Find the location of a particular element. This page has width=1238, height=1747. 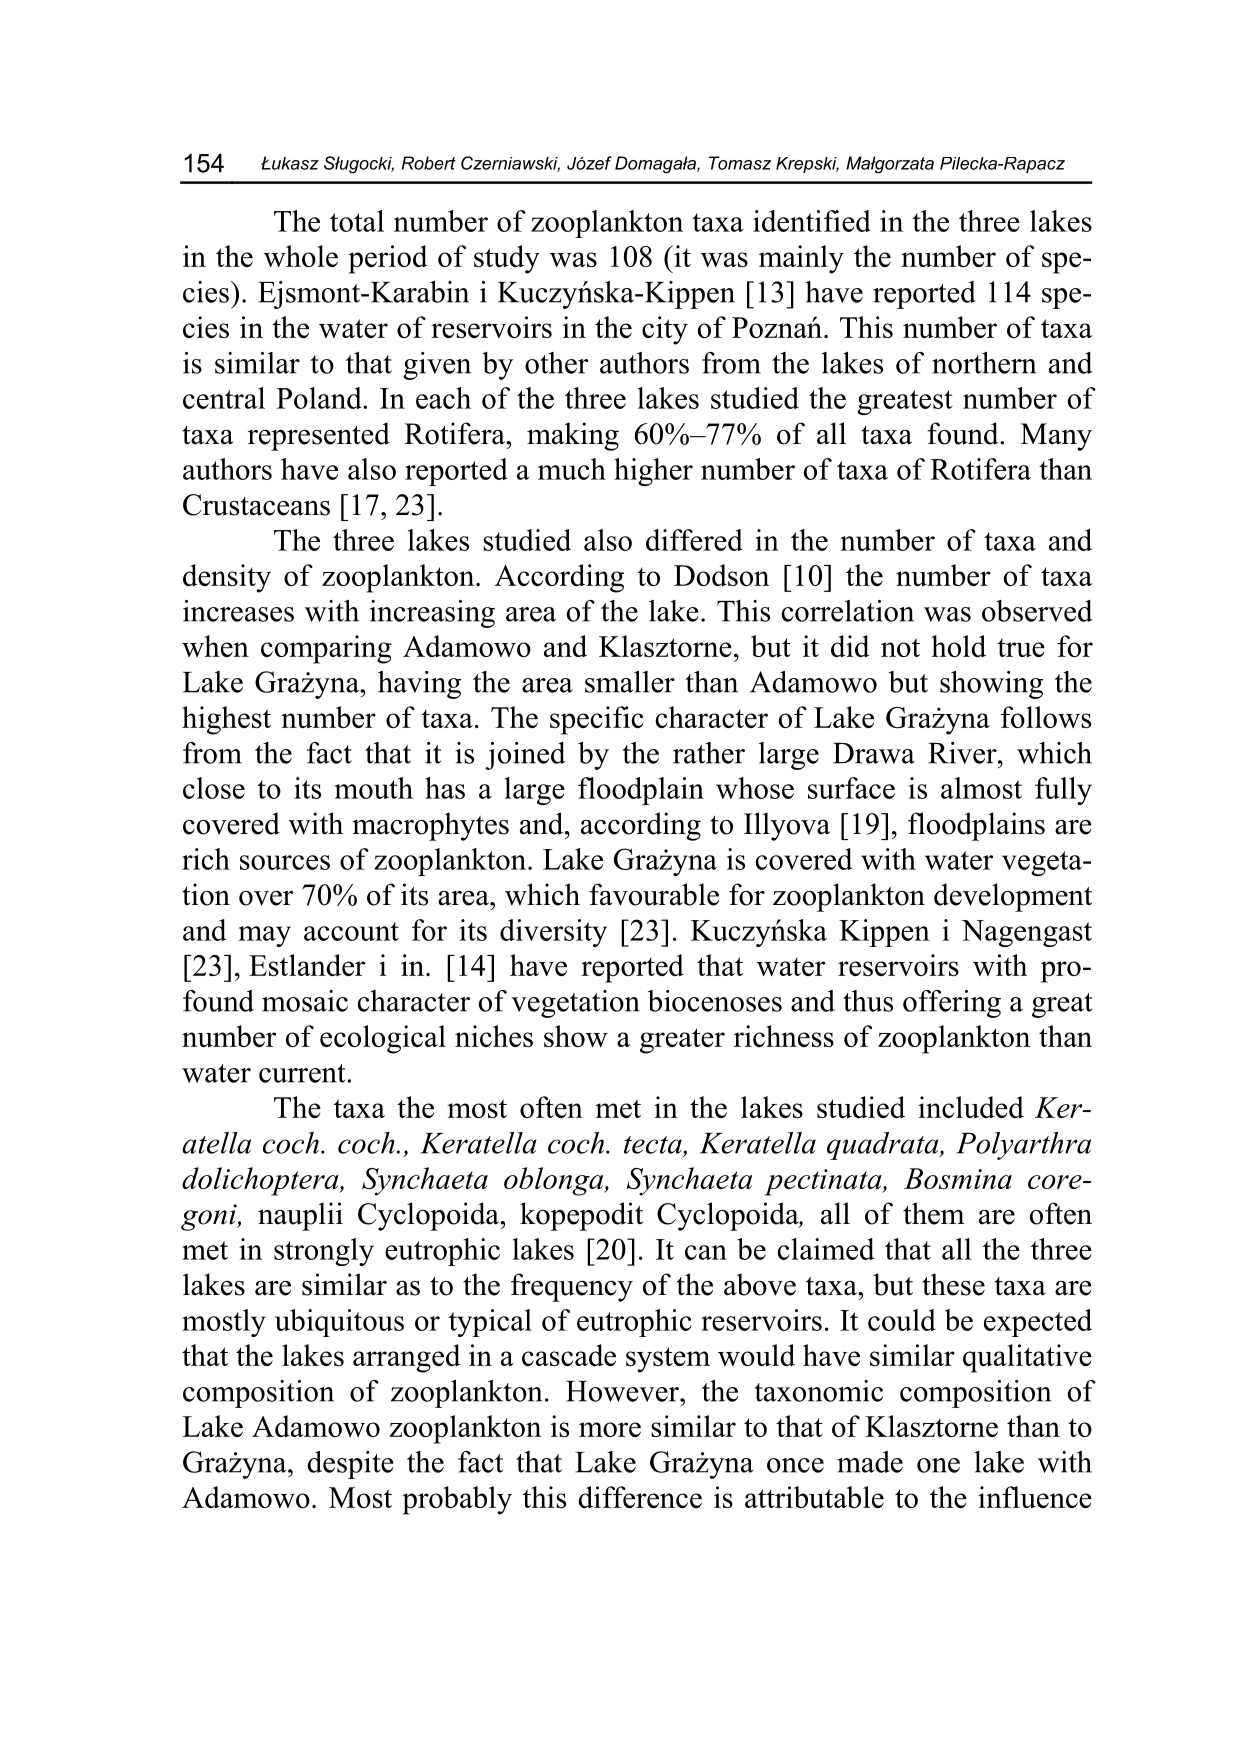

identified is located at coordinates (812, 221).
